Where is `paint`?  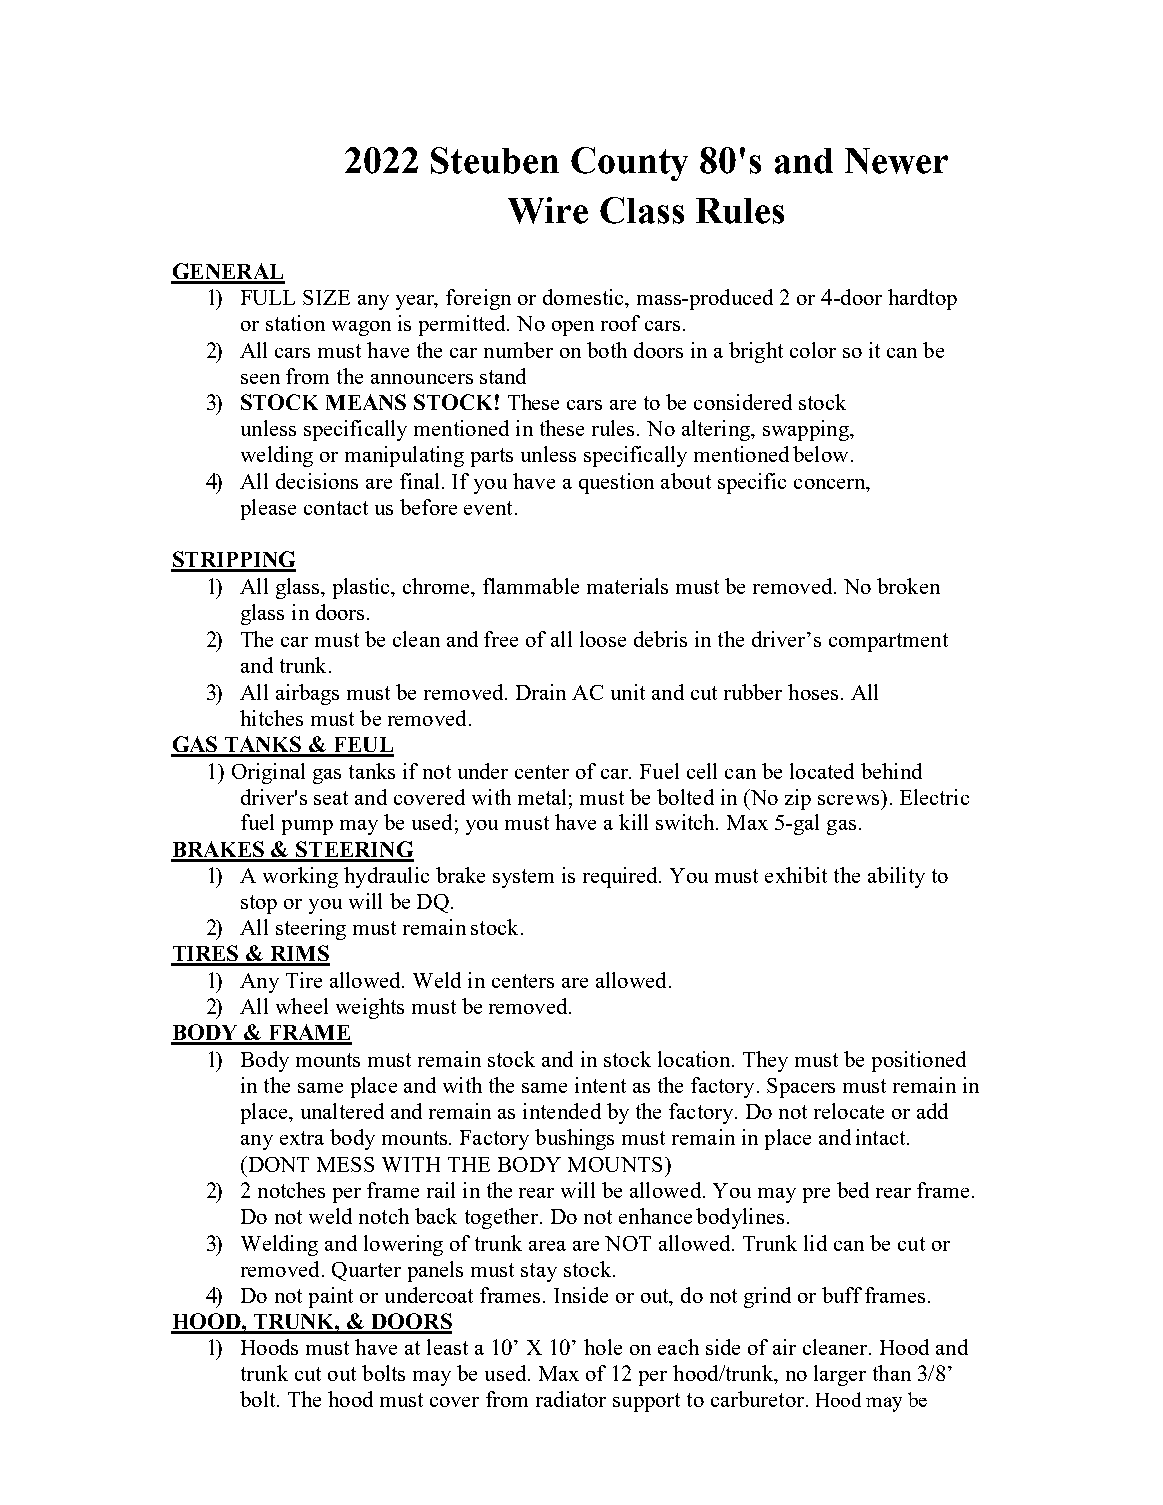 paint is located at coordinates (331, 1297).
